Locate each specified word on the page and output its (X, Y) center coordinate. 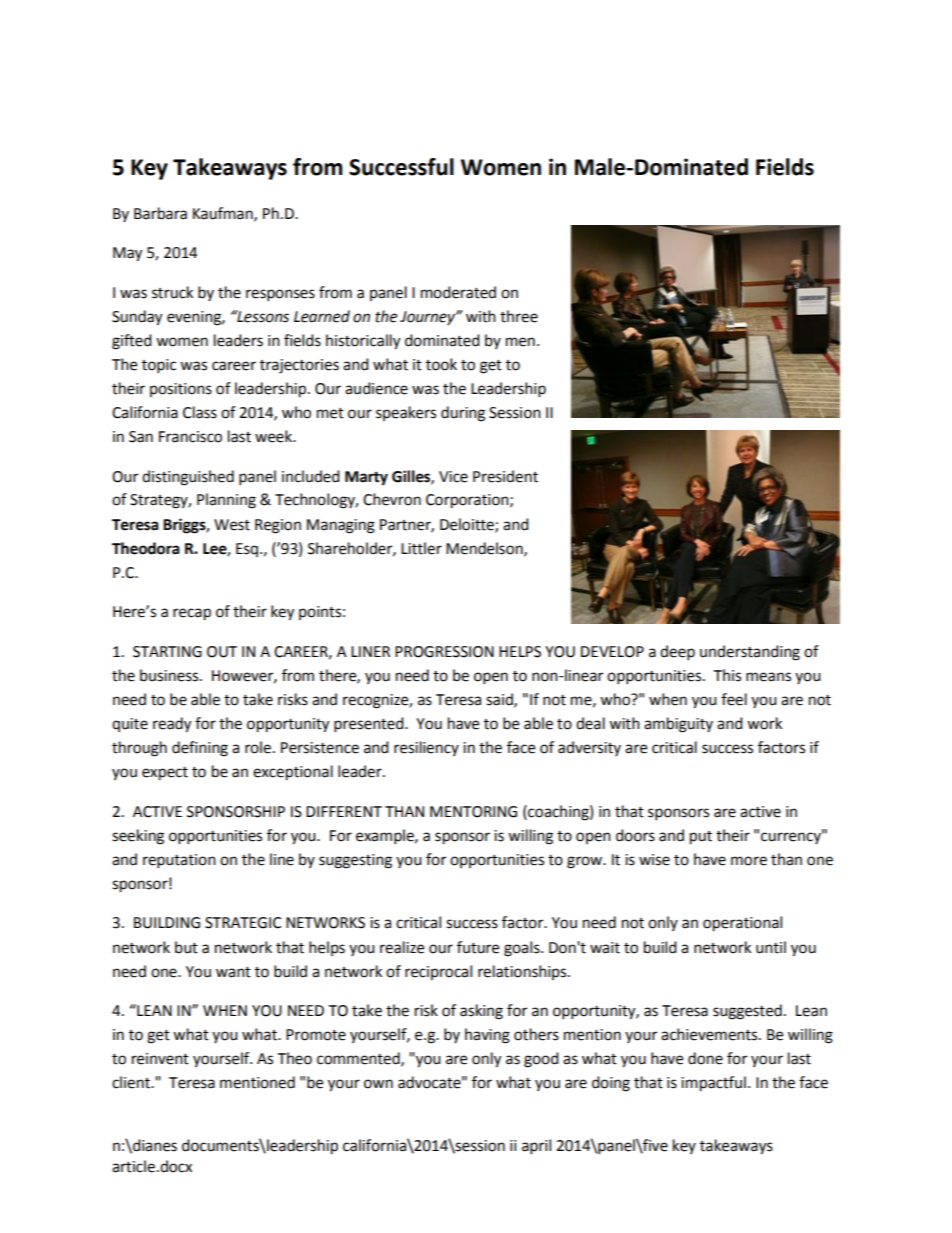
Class (200, 412)
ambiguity (678, 725)
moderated (458, 292)
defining (200, 749)
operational (742, 924)
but (186, 947)
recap (192, 614)
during (463, 414)
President (505, 476)
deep (677, 653)
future (478, 947)
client (132, 1082)
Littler (421, 548)
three (519, 316)
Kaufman (224, 214)
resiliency (426, 748)
